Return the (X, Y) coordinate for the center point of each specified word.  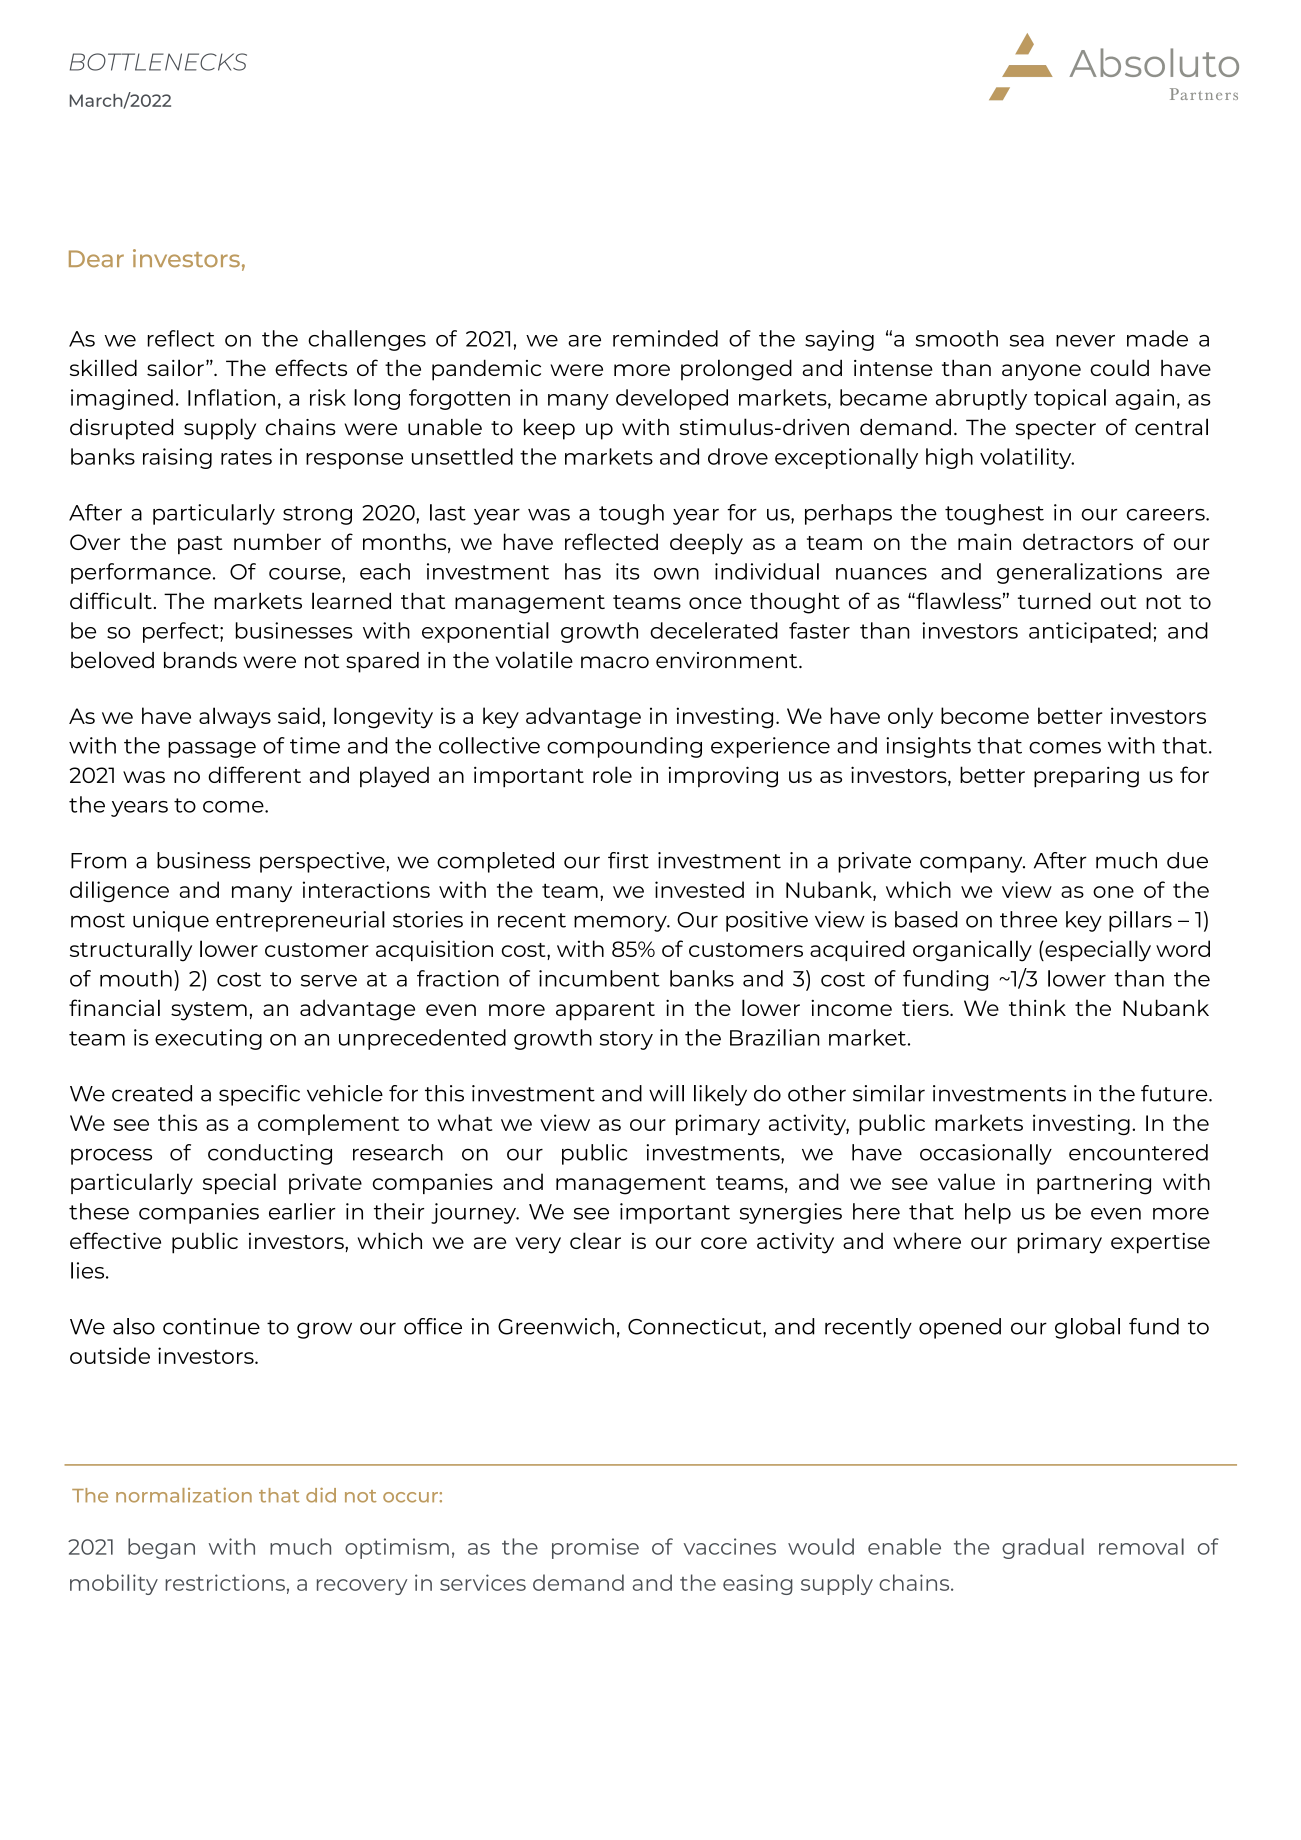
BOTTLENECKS (158, 62)
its (628, 571)
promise (595, 1548)
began (161, 1548)
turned (1054, 600)
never (1085, 341)
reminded (665, 338)
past (200, 545)
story (626, 1040)
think (1037, 1007)
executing (208, 1039)
